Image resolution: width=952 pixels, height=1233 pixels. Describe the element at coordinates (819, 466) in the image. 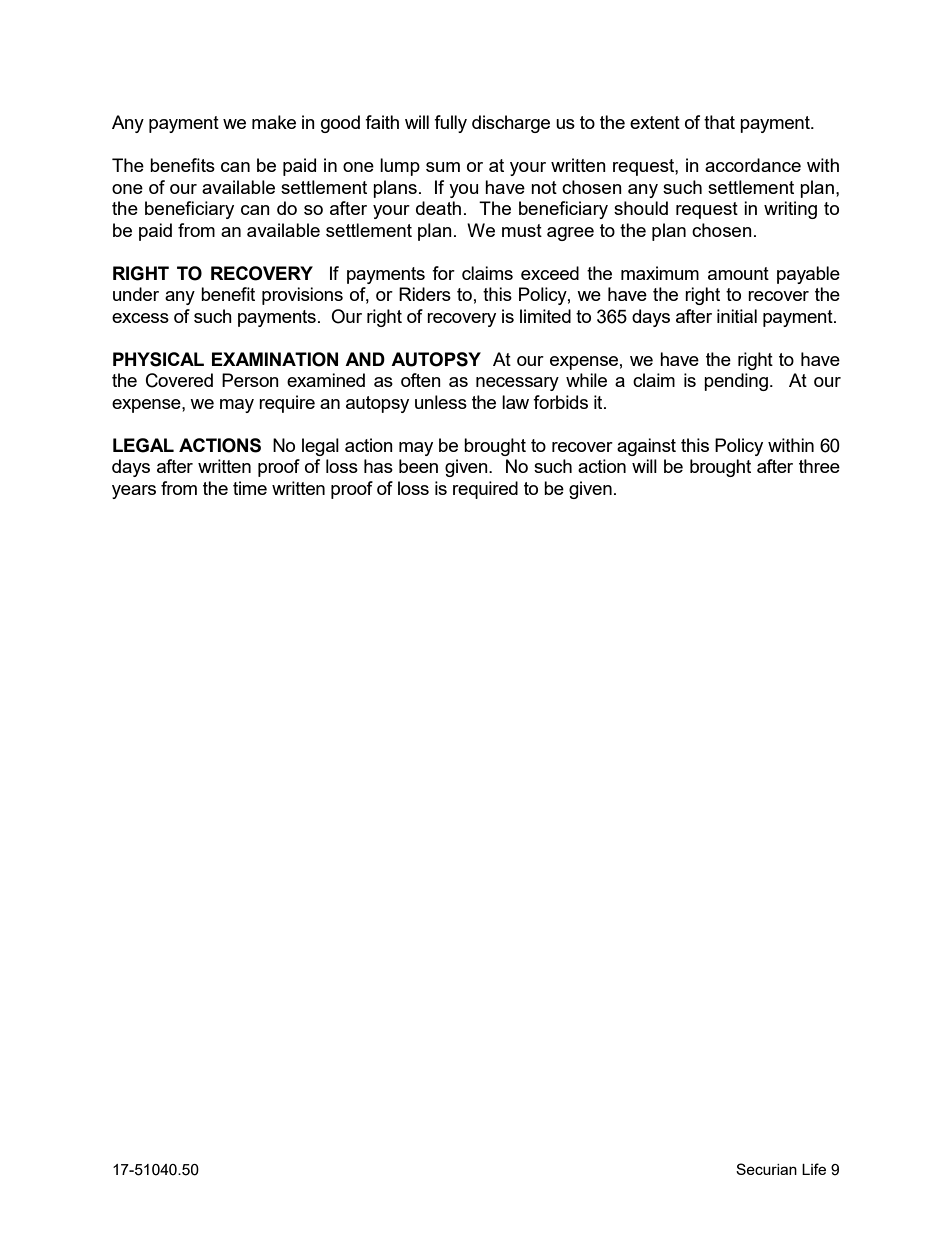

I see `three` at that location.
